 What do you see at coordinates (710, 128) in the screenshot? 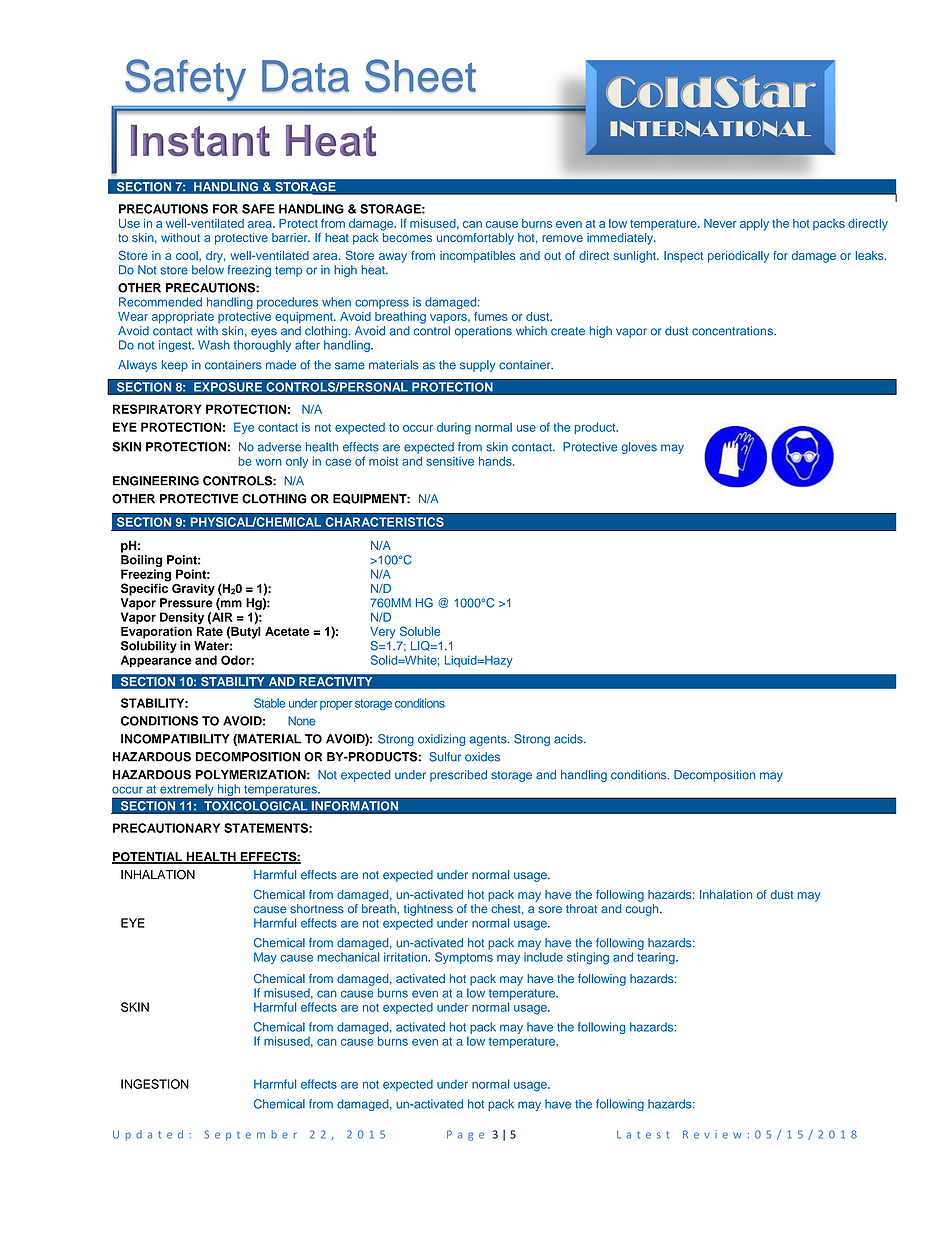
I see `INTERNATIONAL` at bounding box center [710, 128].
